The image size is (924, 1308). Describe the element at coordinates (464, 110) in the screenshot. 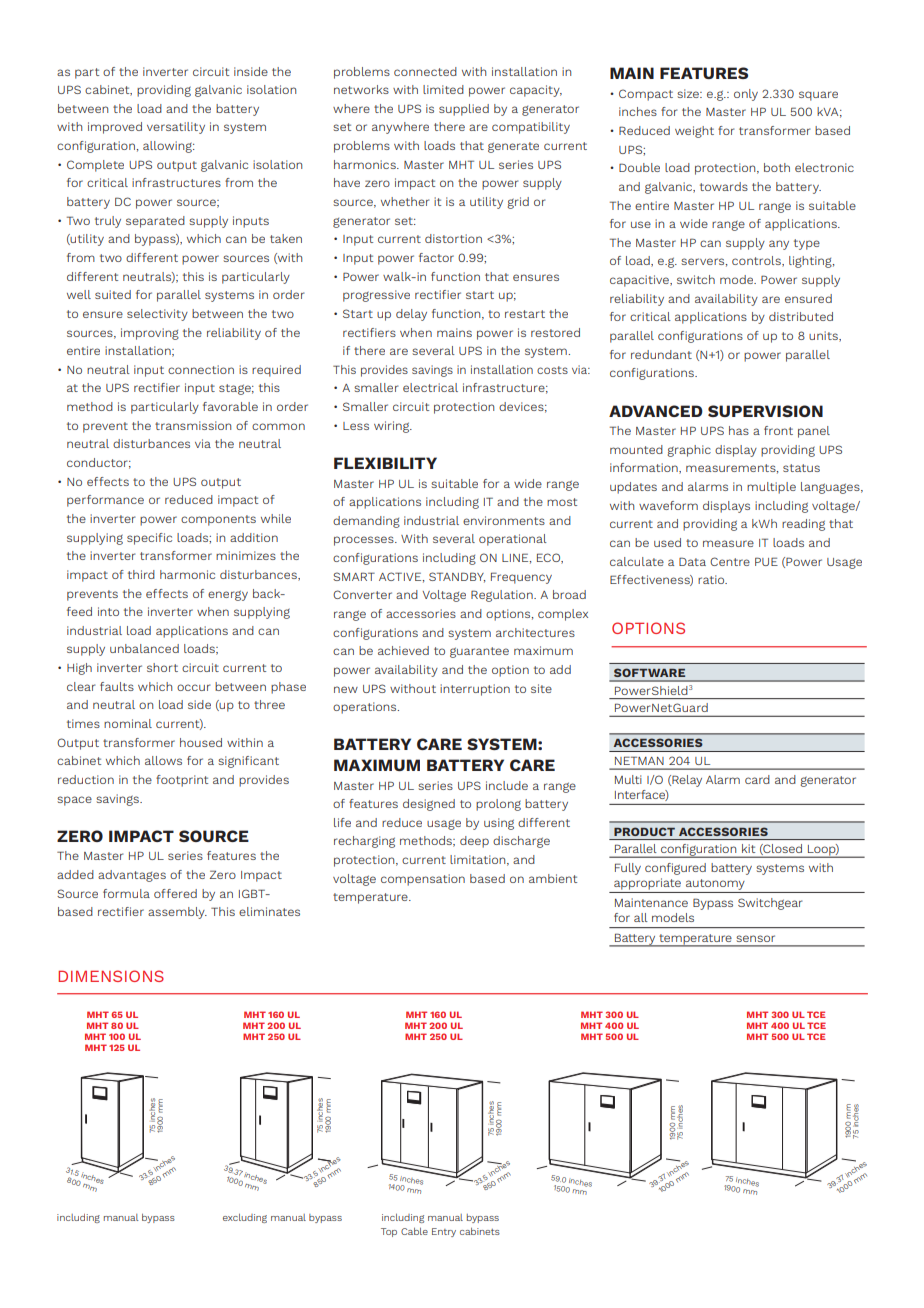

I see `supplied` at that location.
